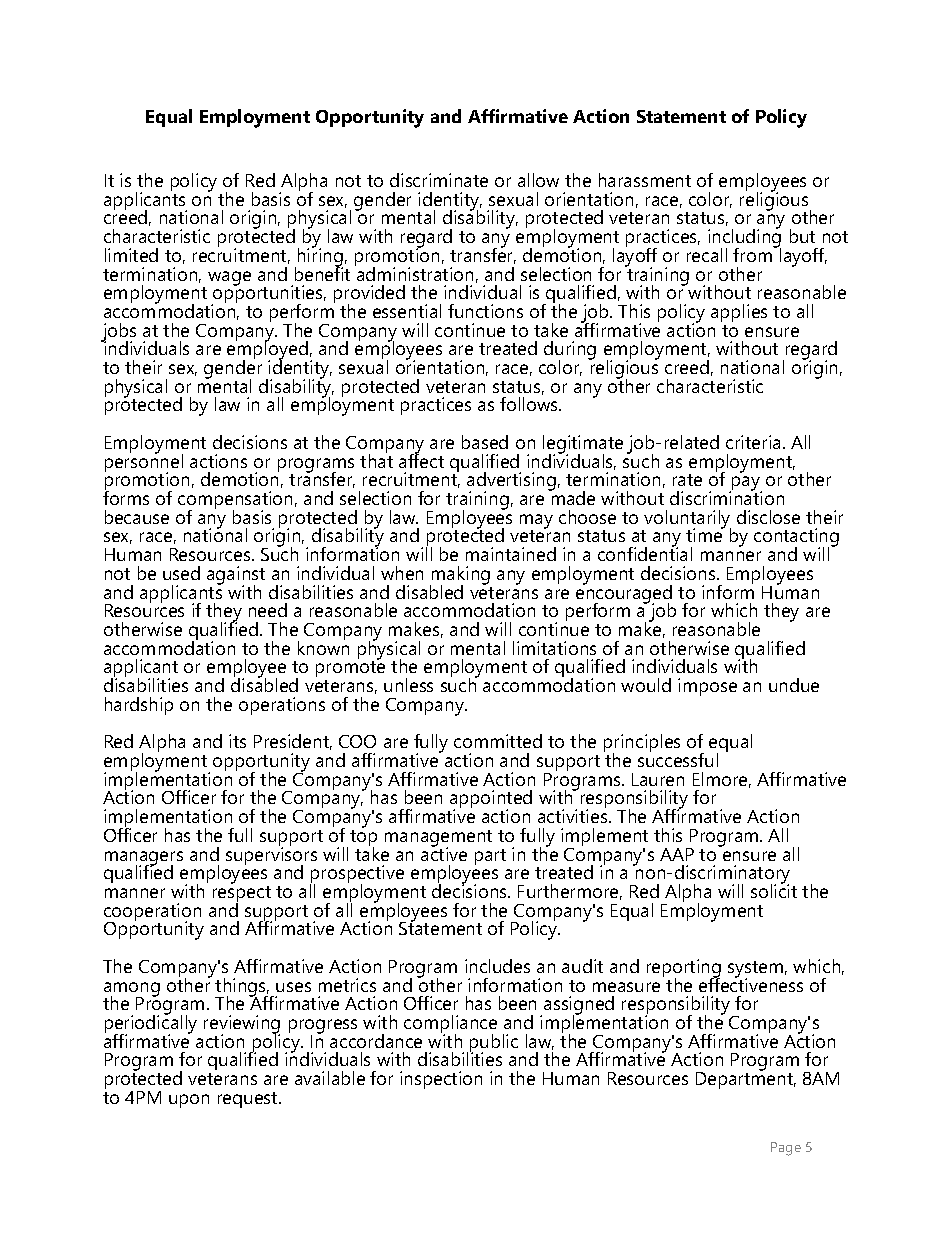 This screenshot has height=1233, width=952. Describe the element at coordinates (439, 180) in the screenshot. I see `discriminate` at that location.
